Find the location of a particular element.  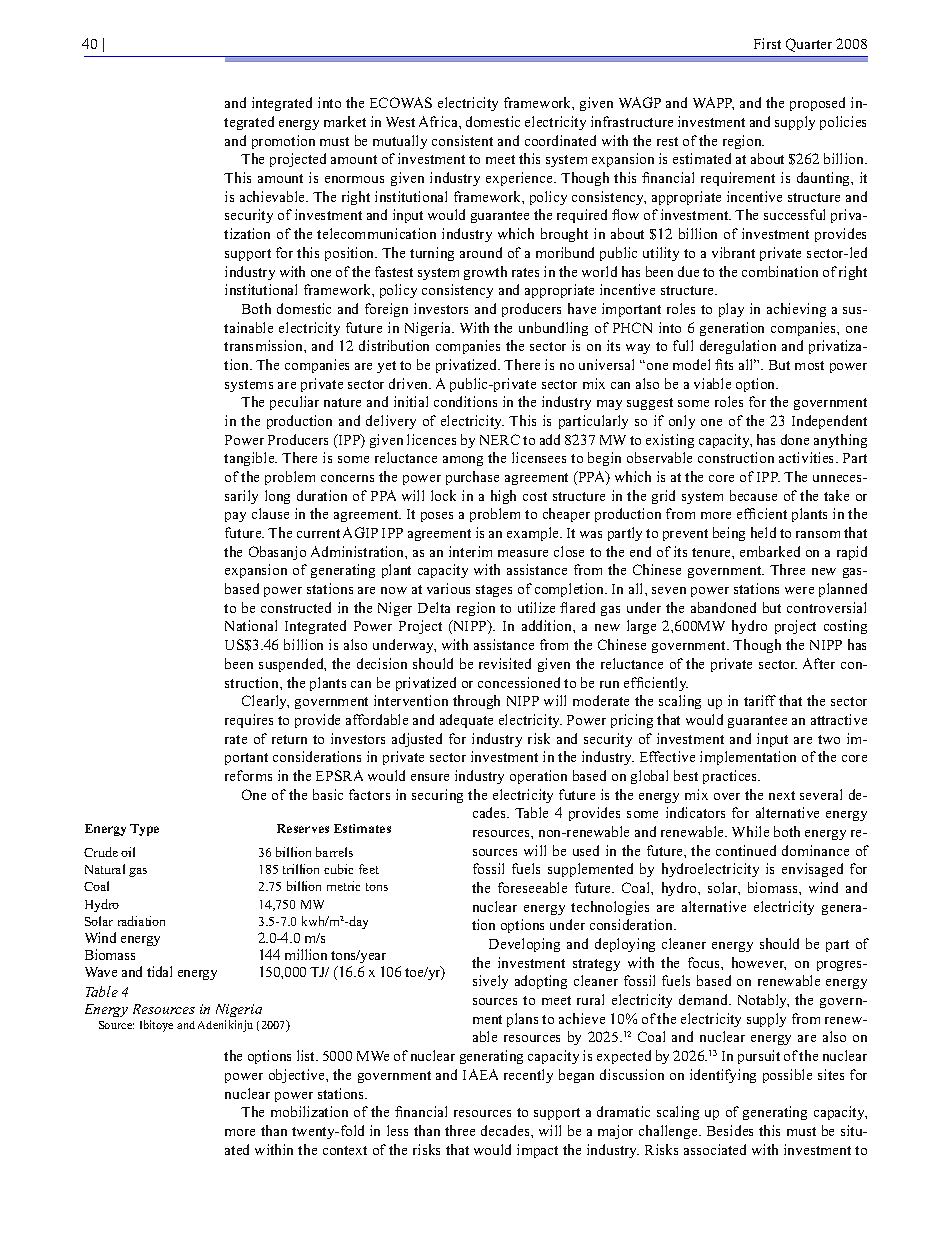

securing is located at coordinates (437, 796).
